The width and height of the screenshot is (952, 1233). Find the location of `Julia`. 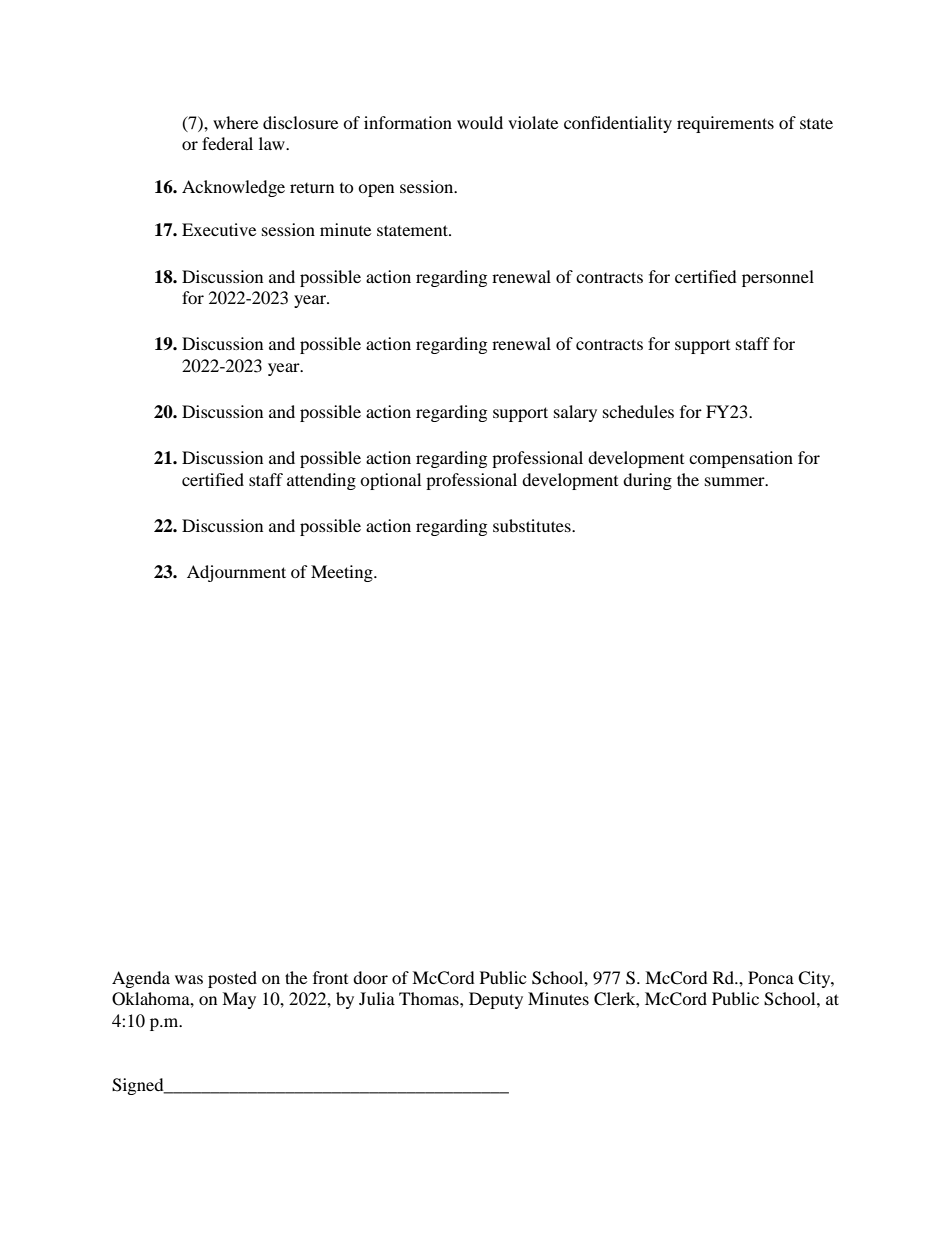

Julia is located at coordinates (377, 998).
